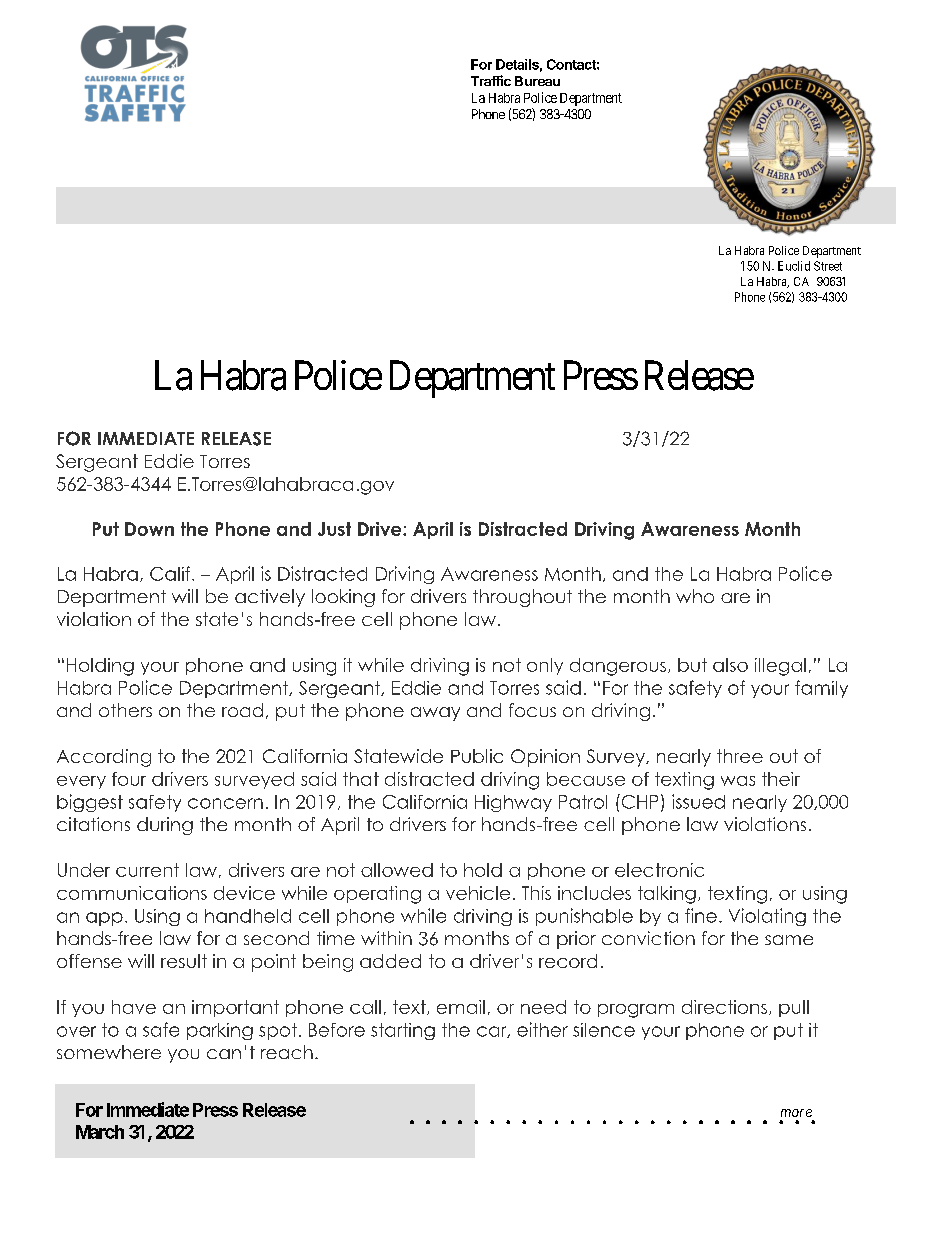 This screenshot has height=1233, width=952. Describe the element at coordinates (100, 1132) in the screenshot. I see `March` at that location.
